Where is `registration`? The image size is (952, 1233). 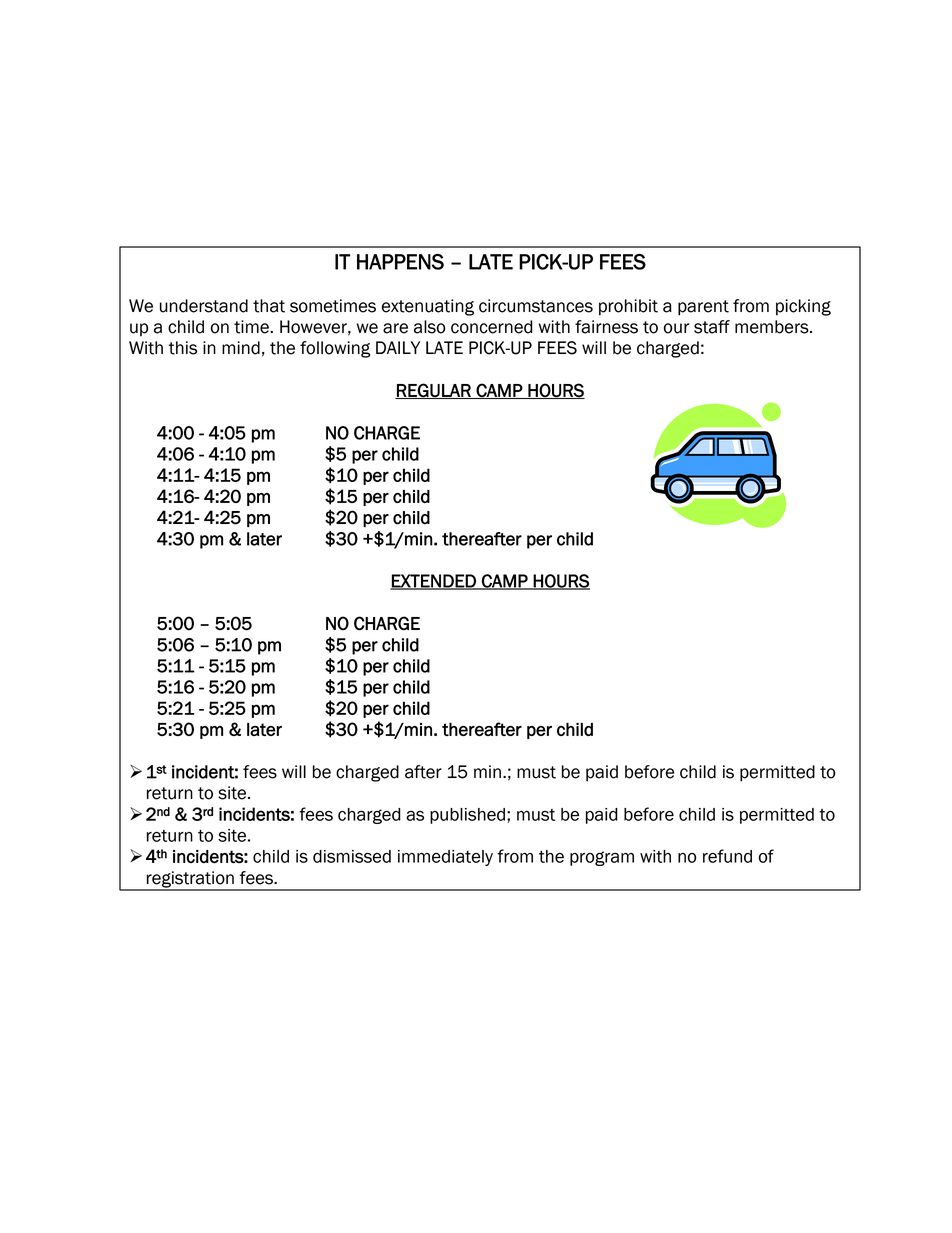 registration is located at coordinates (190, 880).
